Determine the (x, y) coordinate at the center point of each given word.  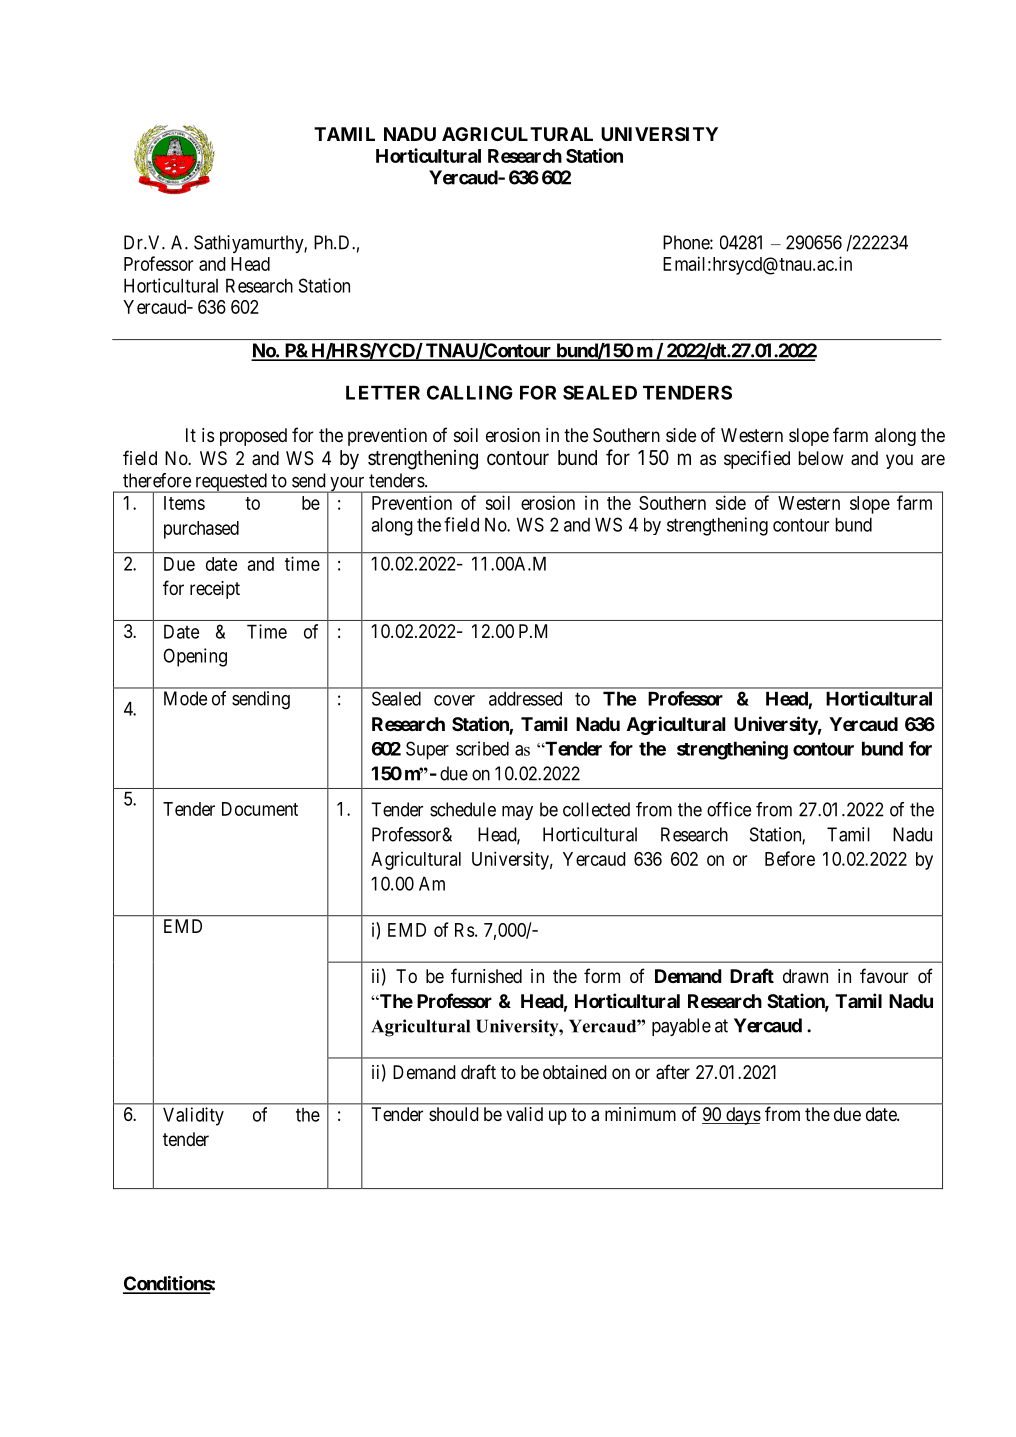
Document (260, 809)
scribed (482, 748)
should (454, 1114)
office (729, 809)
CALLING (470, 392)
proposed (253, 437)
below (820, 458)
